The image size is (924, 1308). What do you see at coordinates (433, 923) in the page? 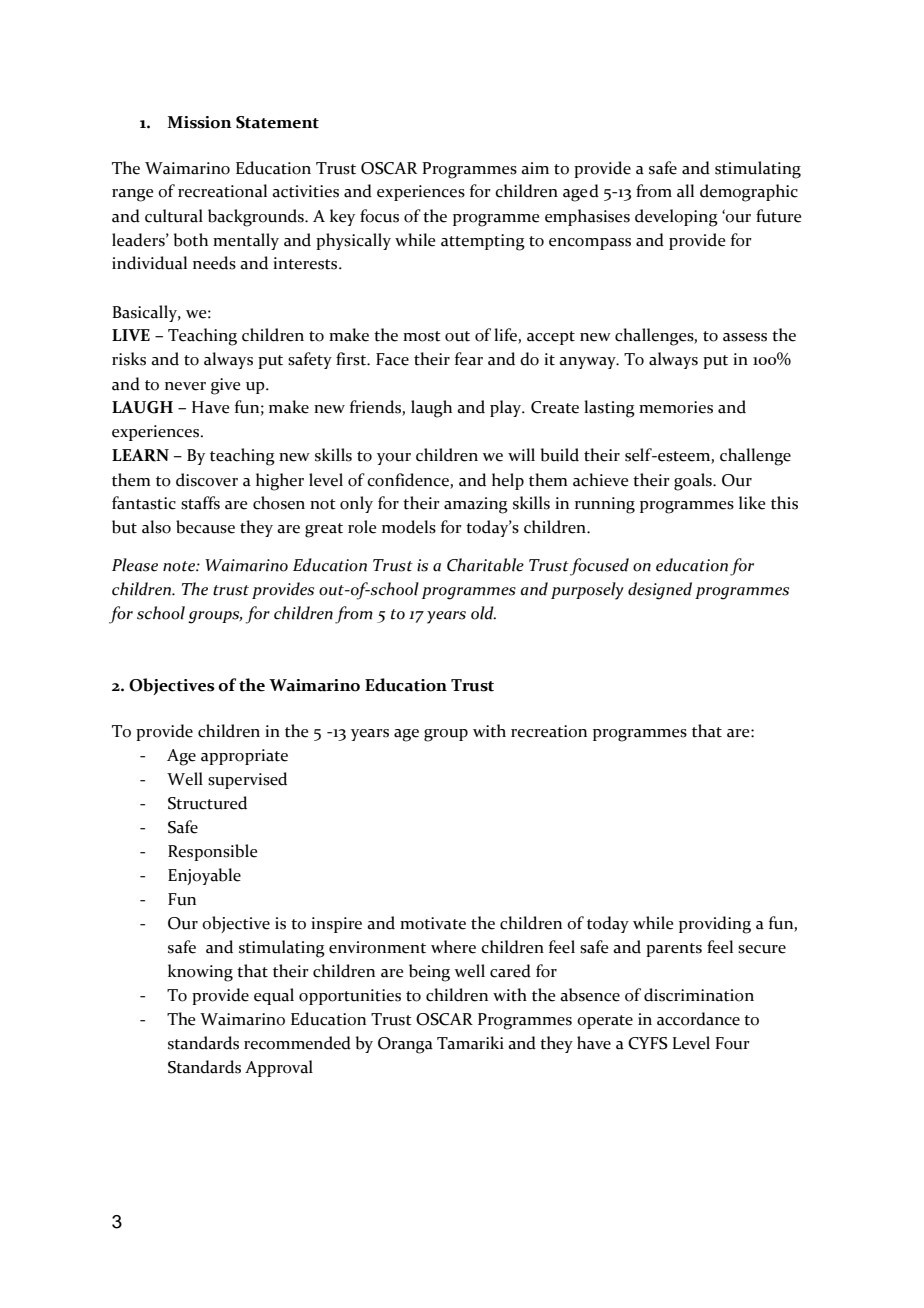
I see `motivate` at bounding box center [433, 923].
